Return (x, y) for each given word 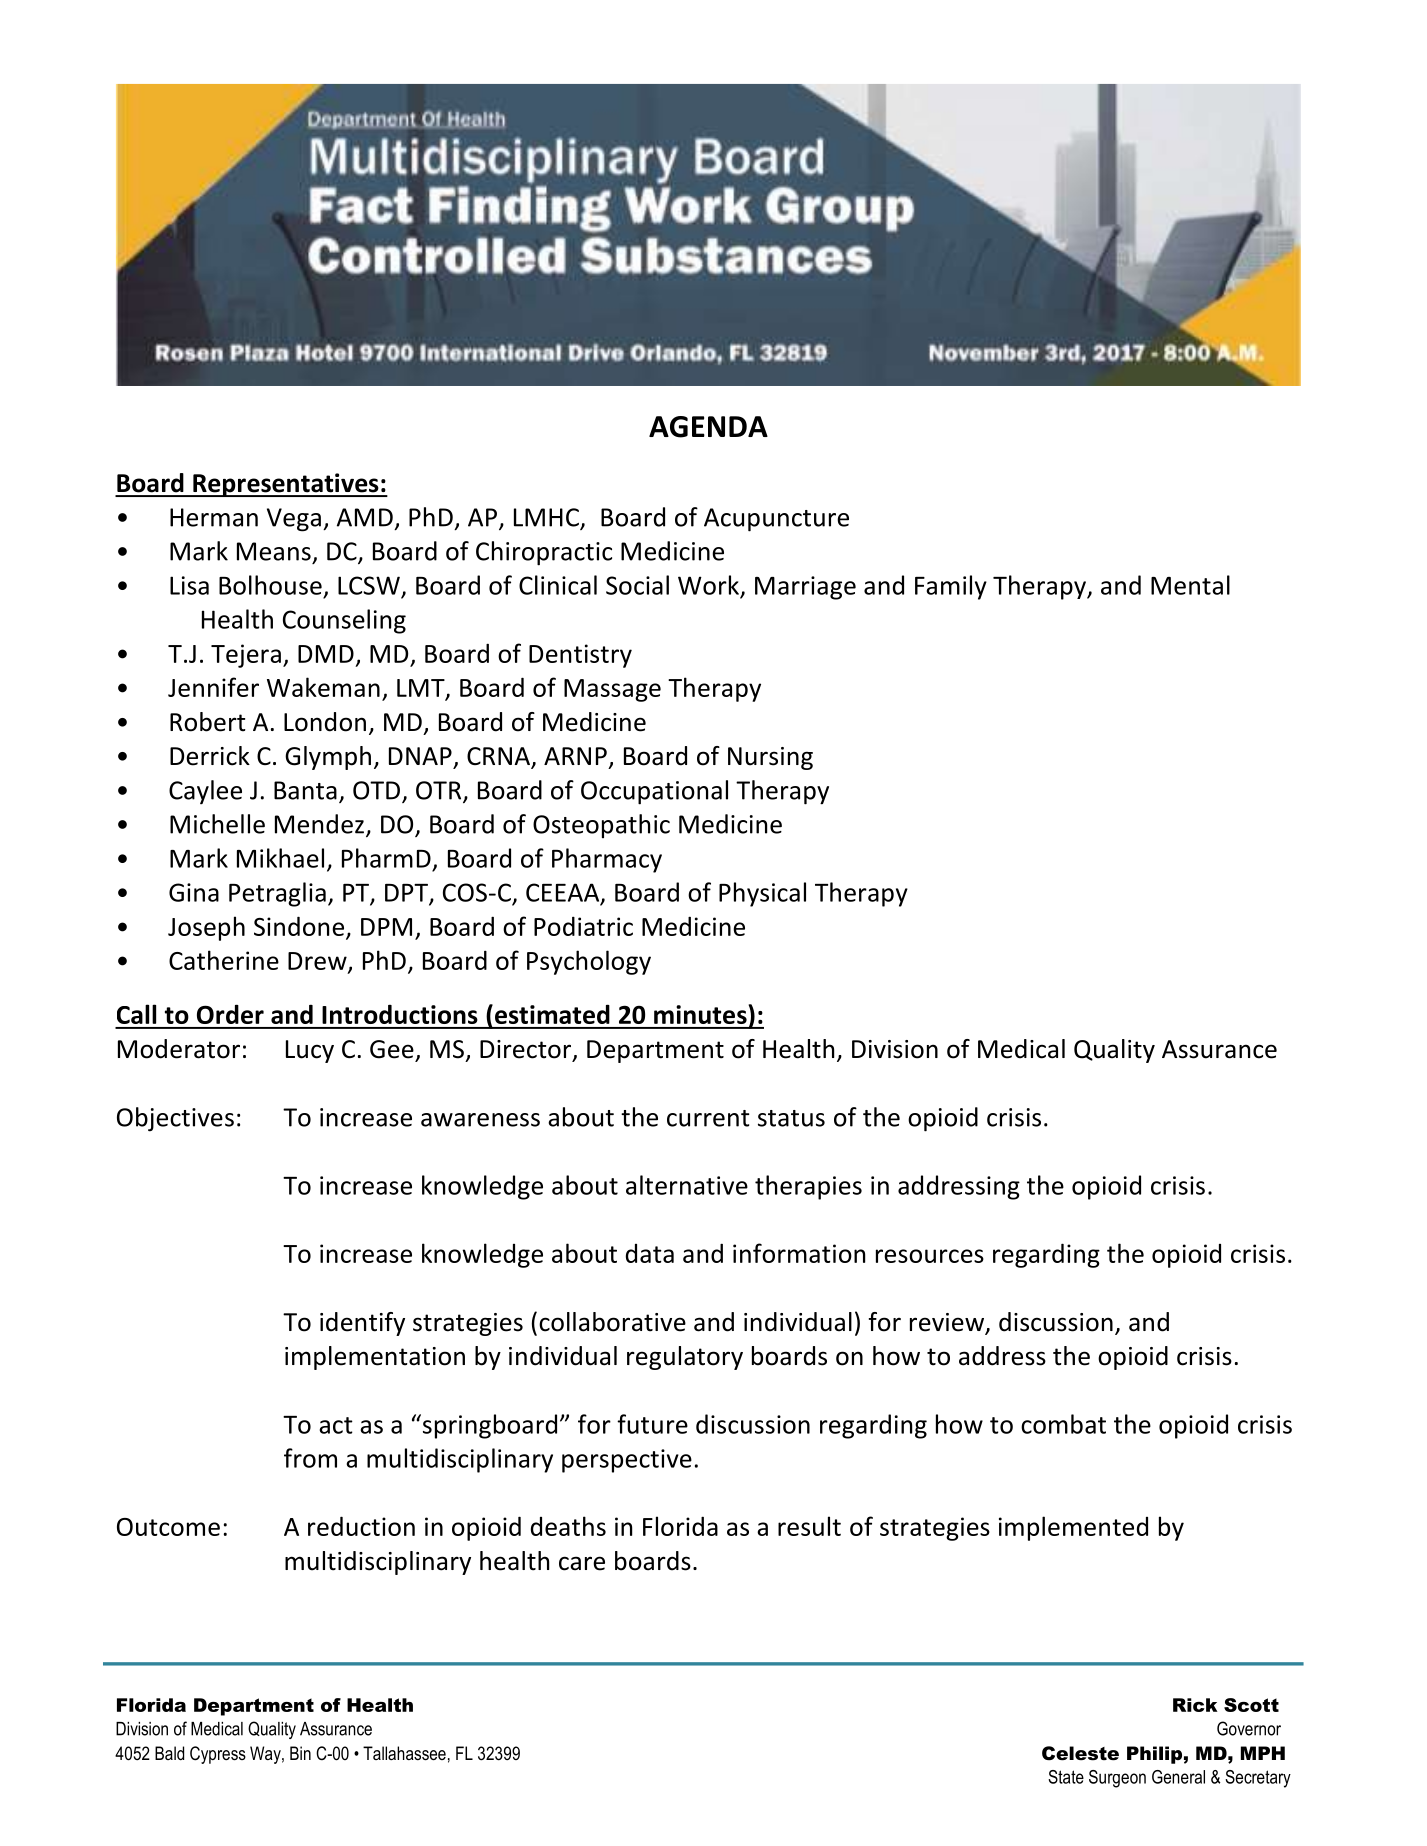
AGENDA (708, 427)
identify (362, 1324)
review (948, 1323)
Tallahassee (404, 1753)
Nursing (770, 758)
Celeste (1080, 1753)
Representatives (286, 485)
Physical (762, 894)
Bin (300, 1753)
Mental (1190, 585)
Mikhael (280, 858)
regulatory (685, 1358)
